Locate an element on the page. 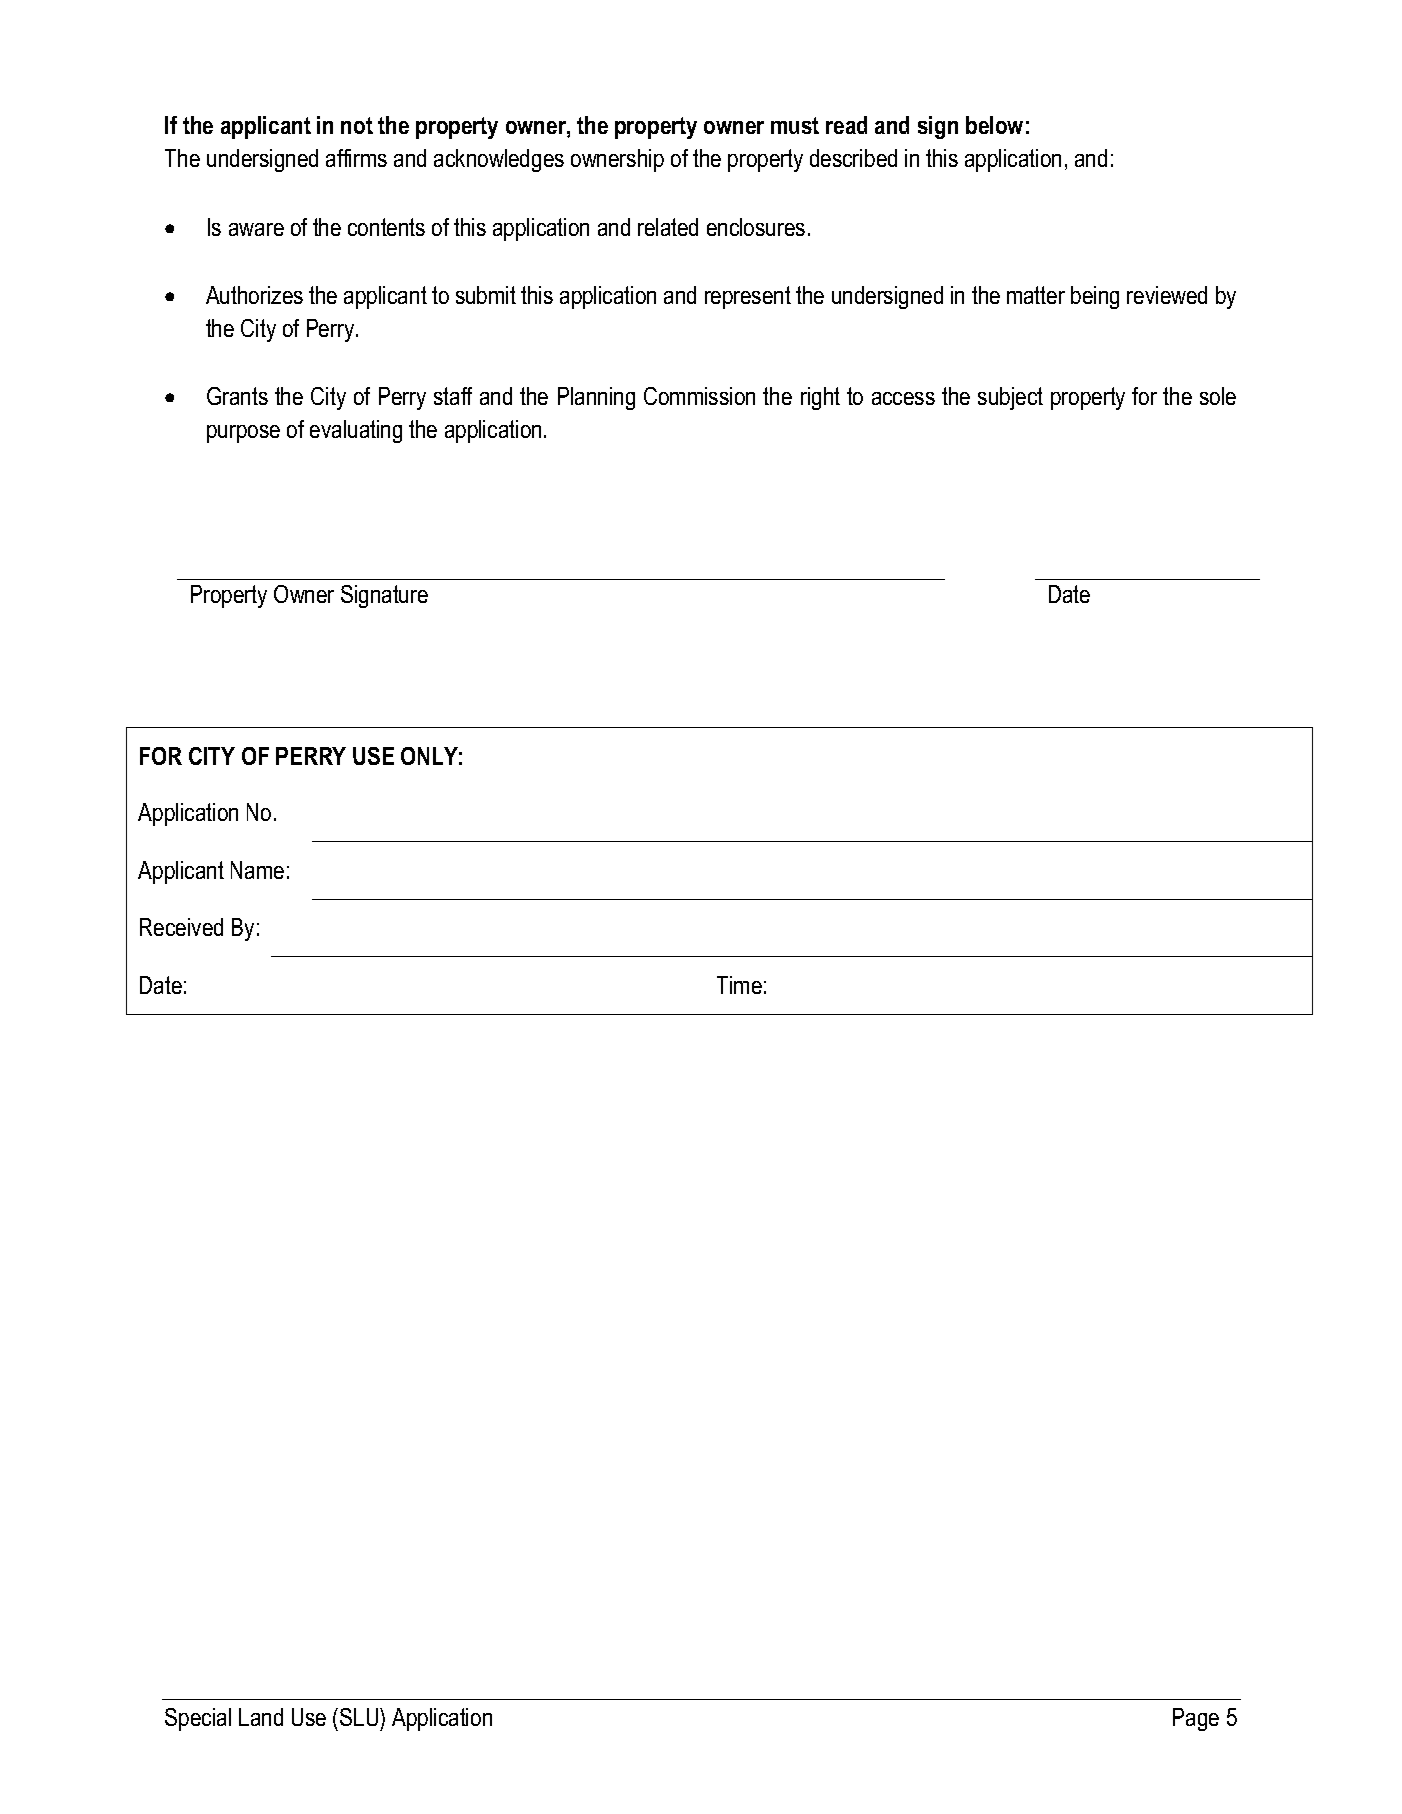 This page has width=1402, height=1814. Time is located at coordinates (739, 985).
